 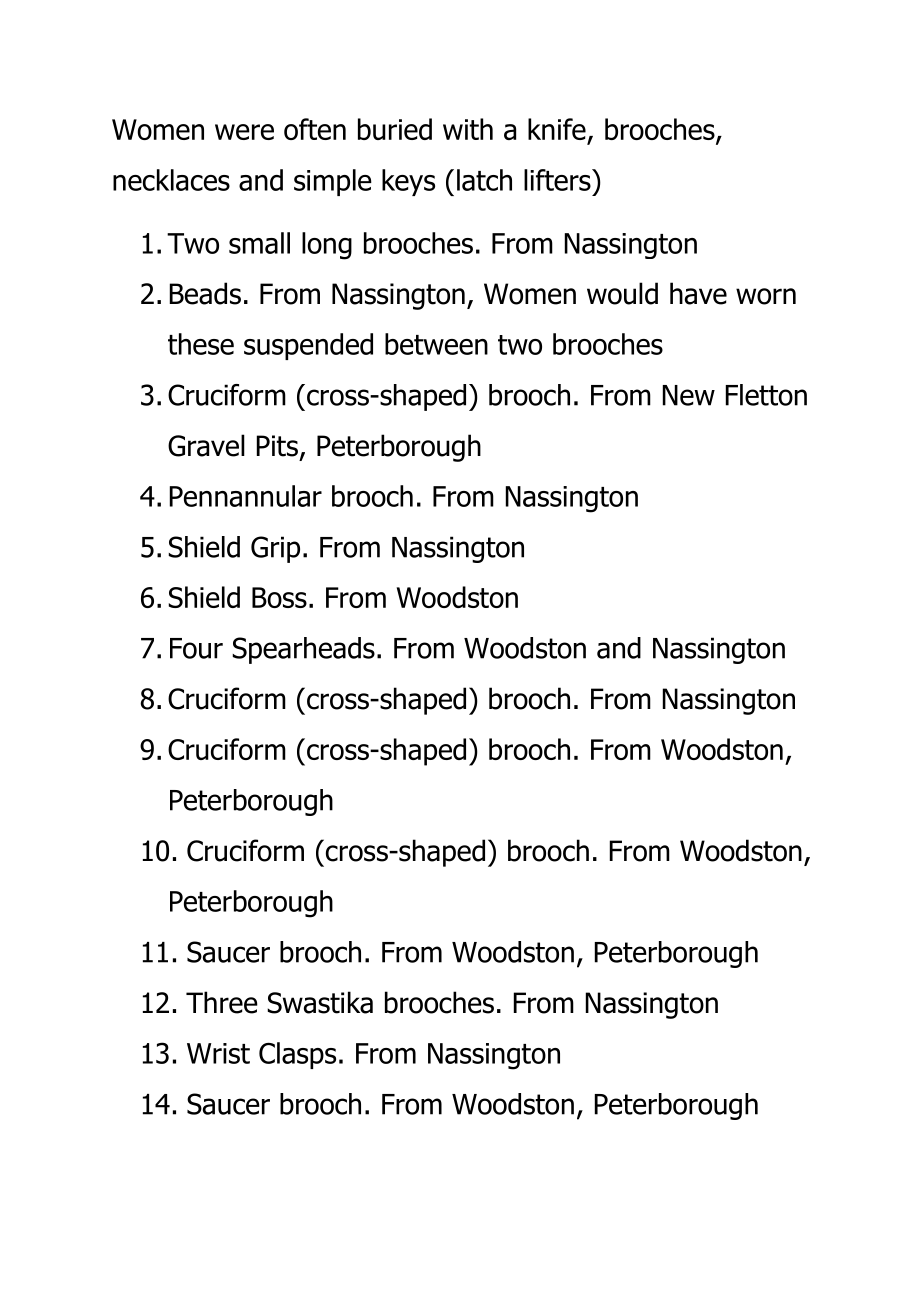 What do you see at coordinates (689, 395) in the image?
I see `New` at bounding box center [689, 395].
